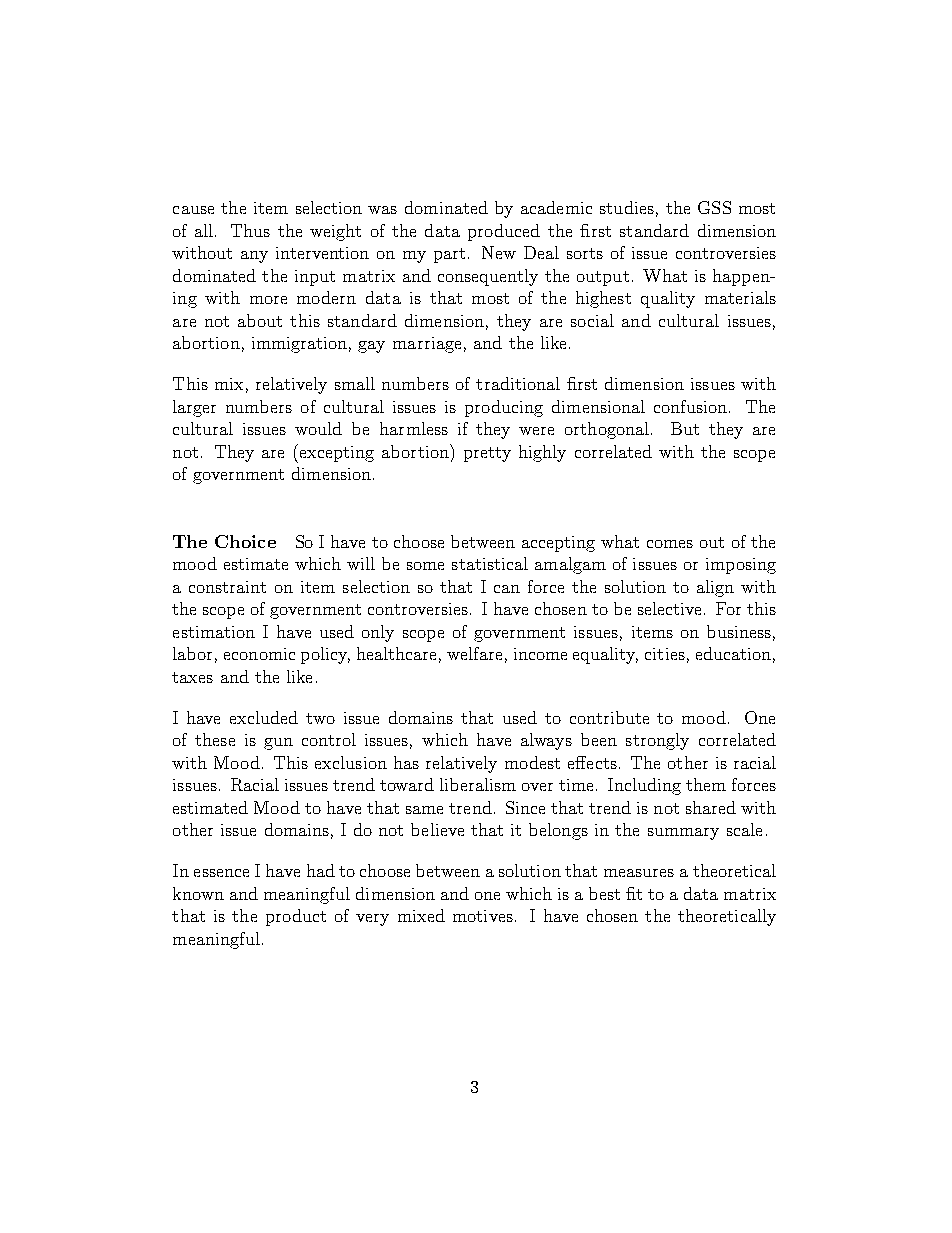  Describe the element at coordinates (690, 406) in the screenshot. I see `confusion` at that location.
